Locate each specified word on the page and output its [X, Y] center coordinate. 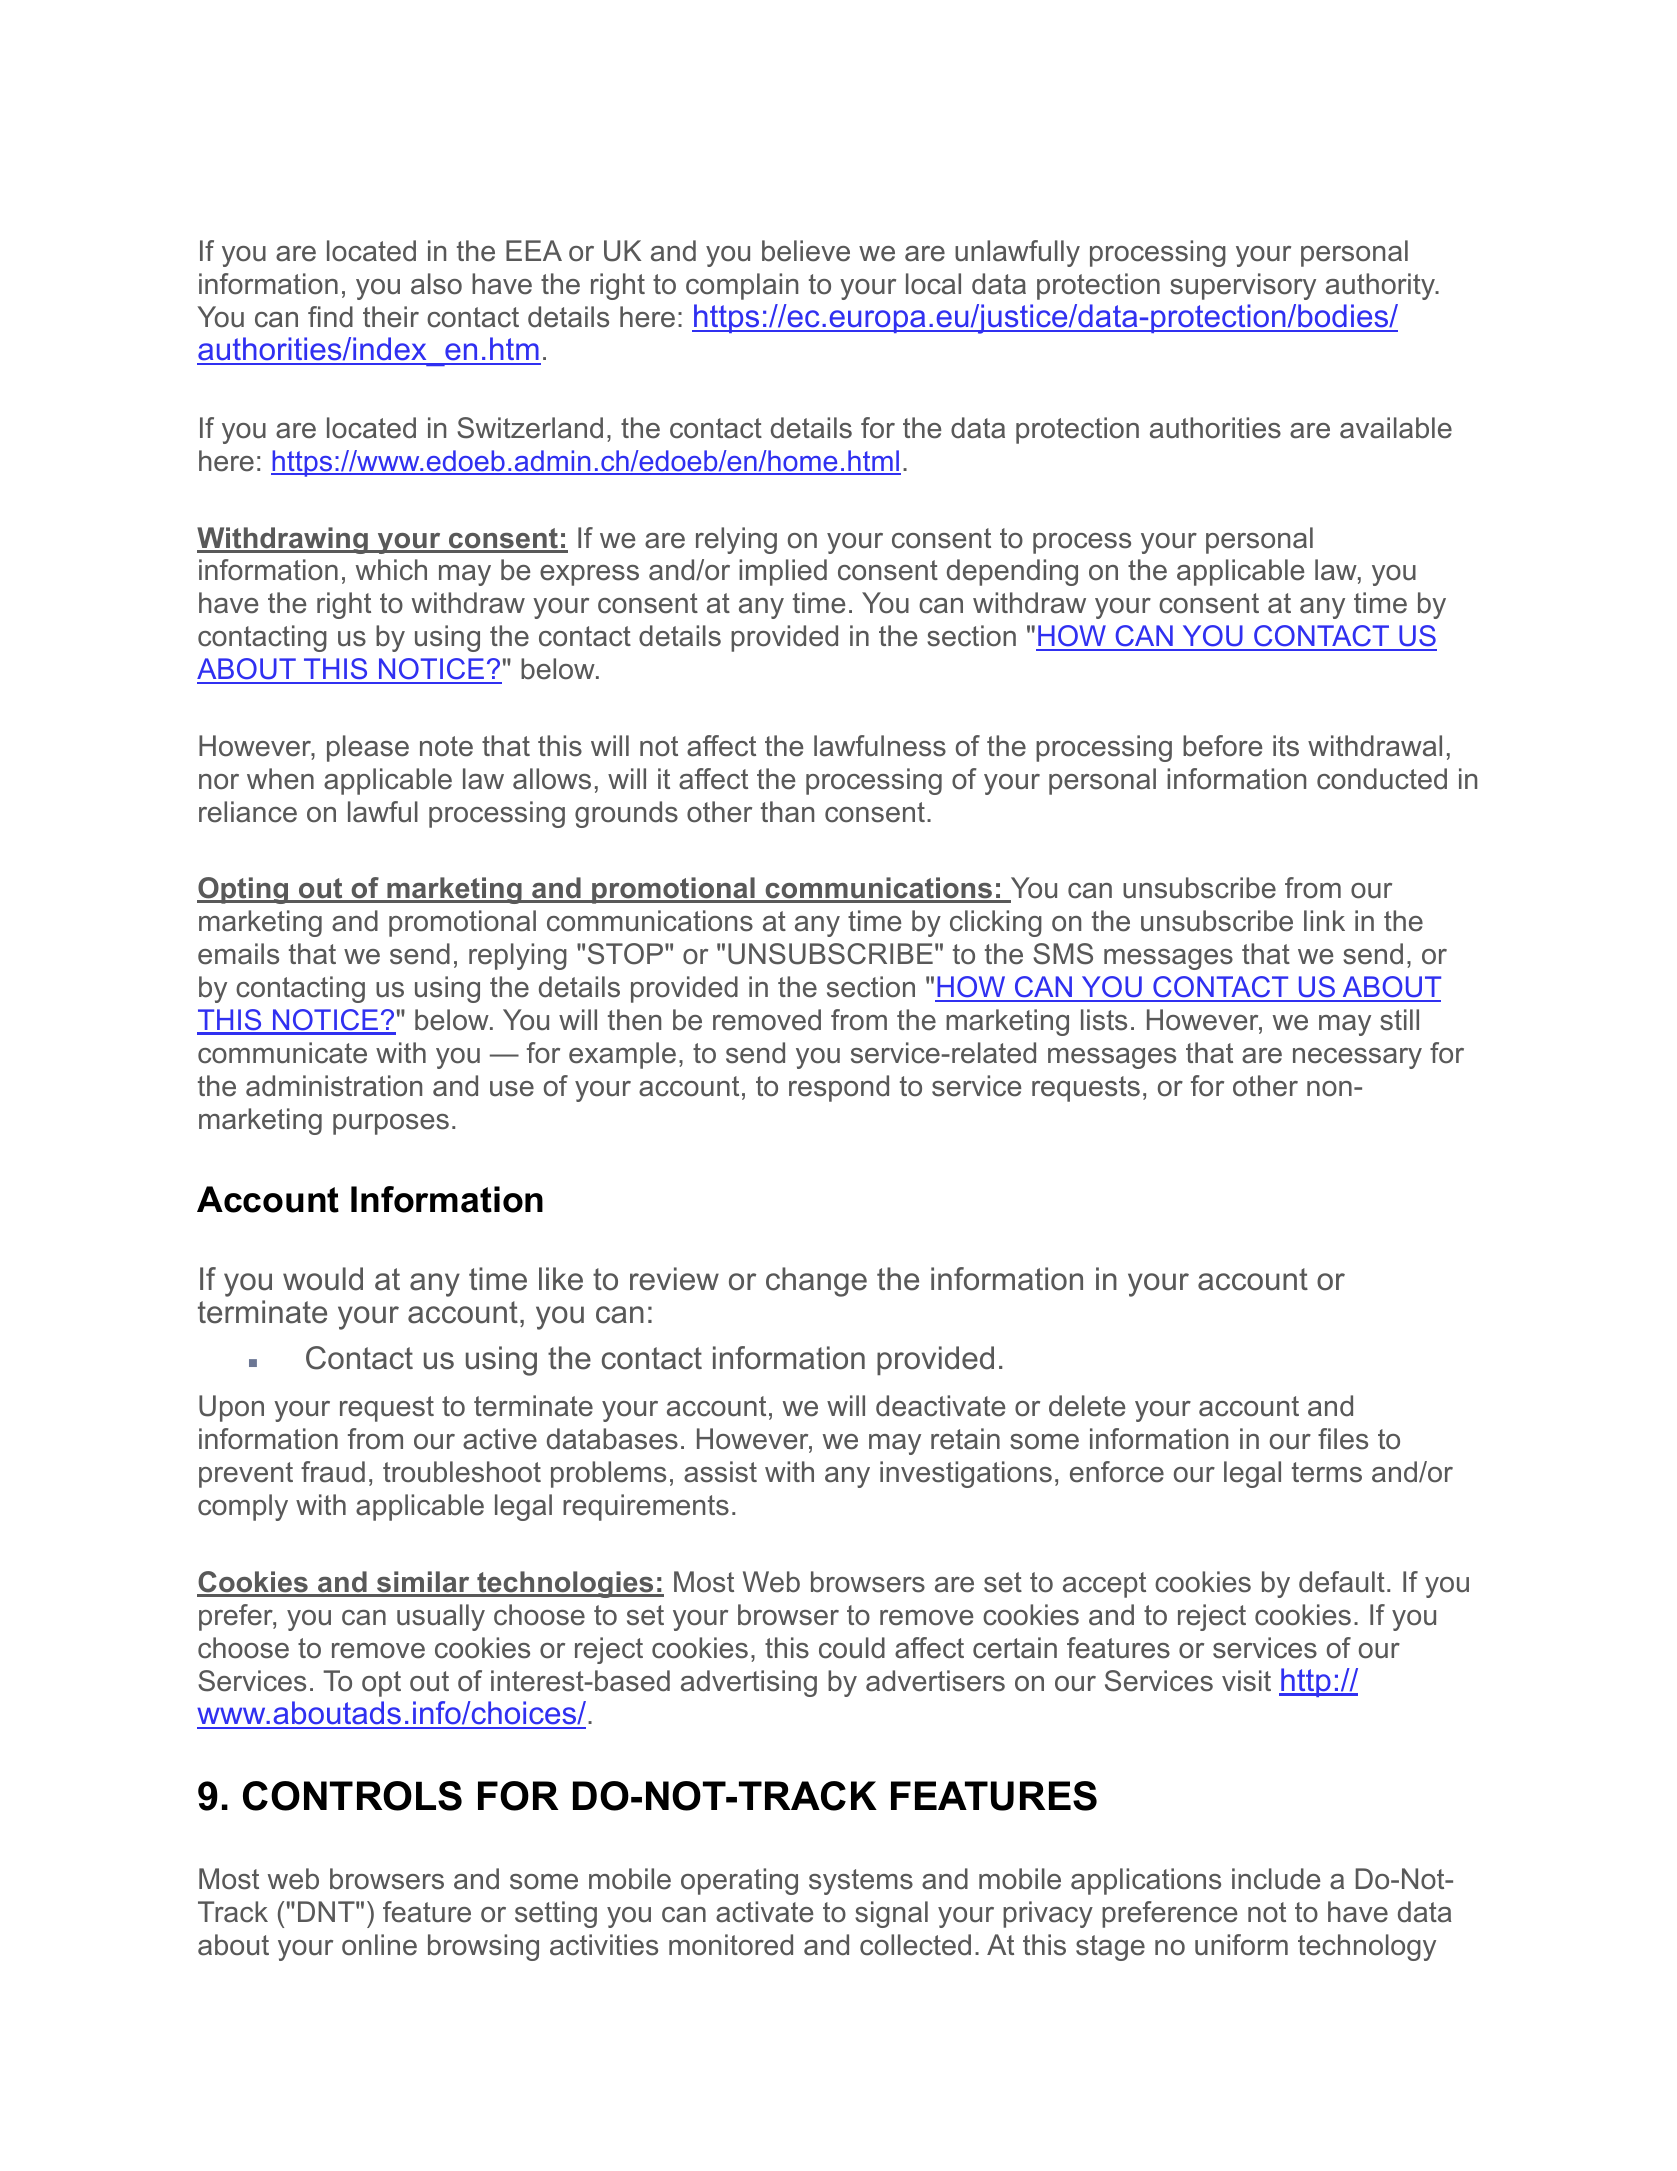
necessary [1357, 1058]
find [330, 316]
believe [806, 251]
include [1276, 1879]
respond [839, 1088]
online [379, 1945]
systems [861, 1882]
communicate [282, 1053]
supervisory [1243, 286]
